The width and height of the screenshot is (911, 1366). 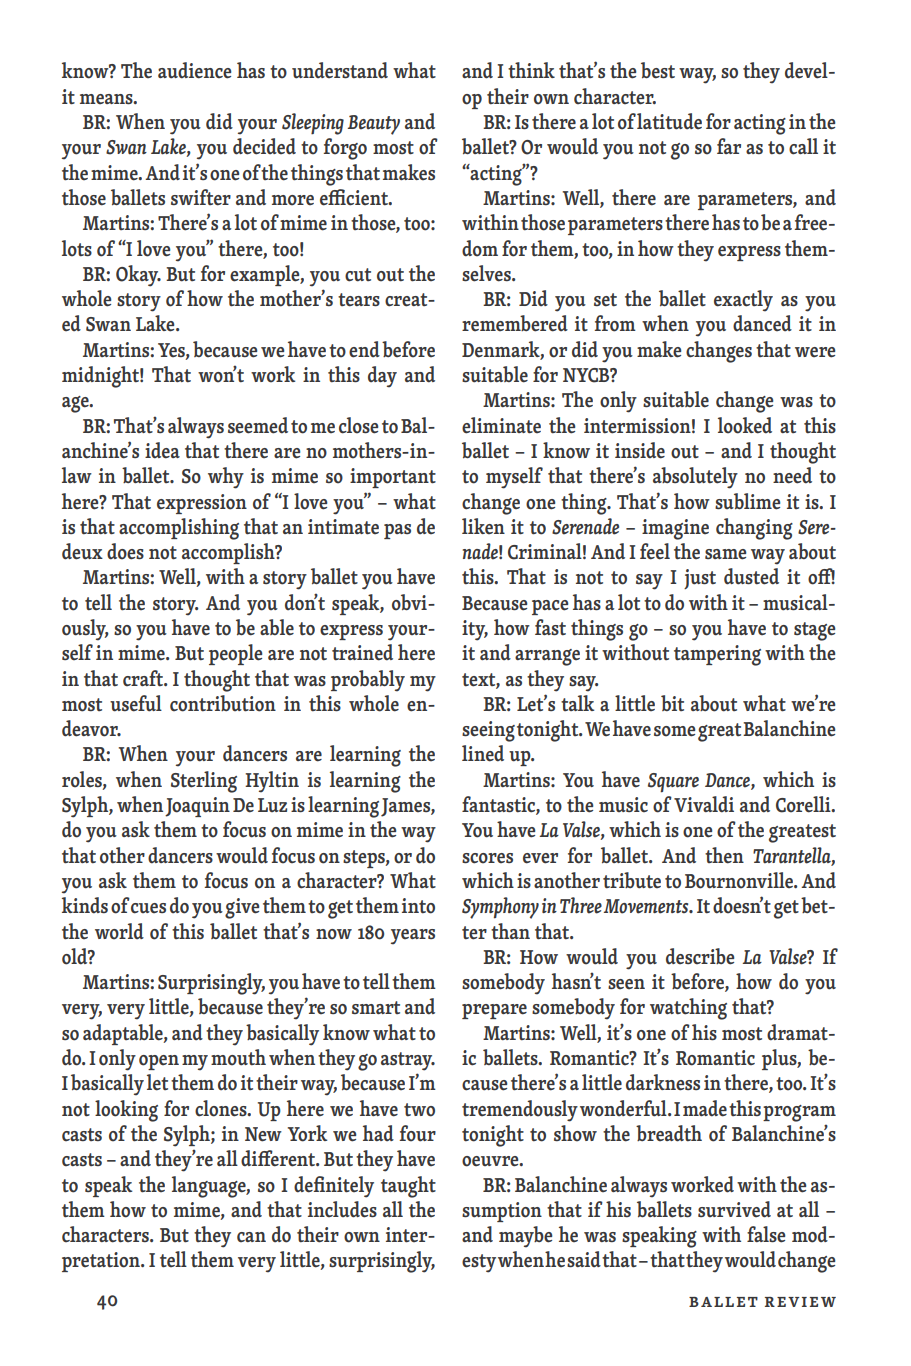 I want to click on then, so click(x=724, y=855).
